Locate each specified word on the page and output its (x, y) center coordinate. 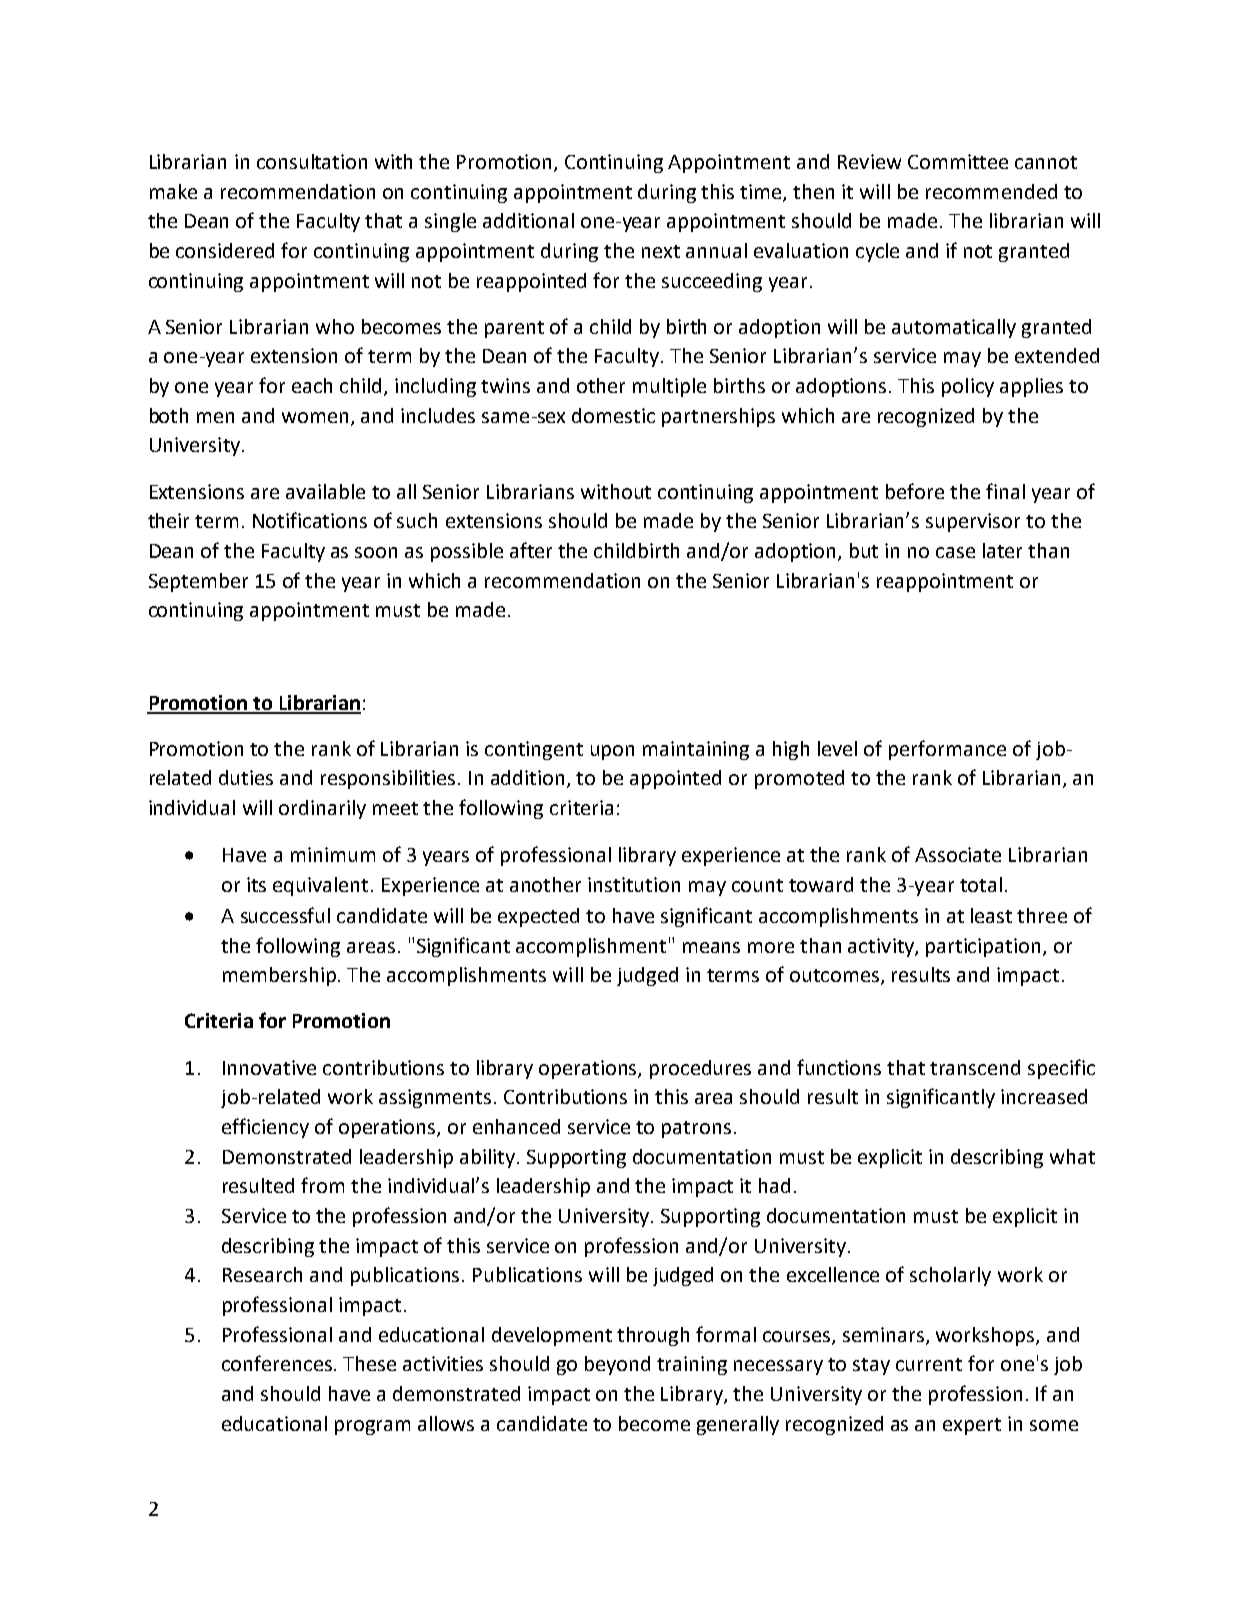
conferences (278, 1363)
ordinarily (322, 809)
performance (947, 750)
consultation (312, 161)
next (661, 251)
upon (612, 752)
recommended (991, 191)
